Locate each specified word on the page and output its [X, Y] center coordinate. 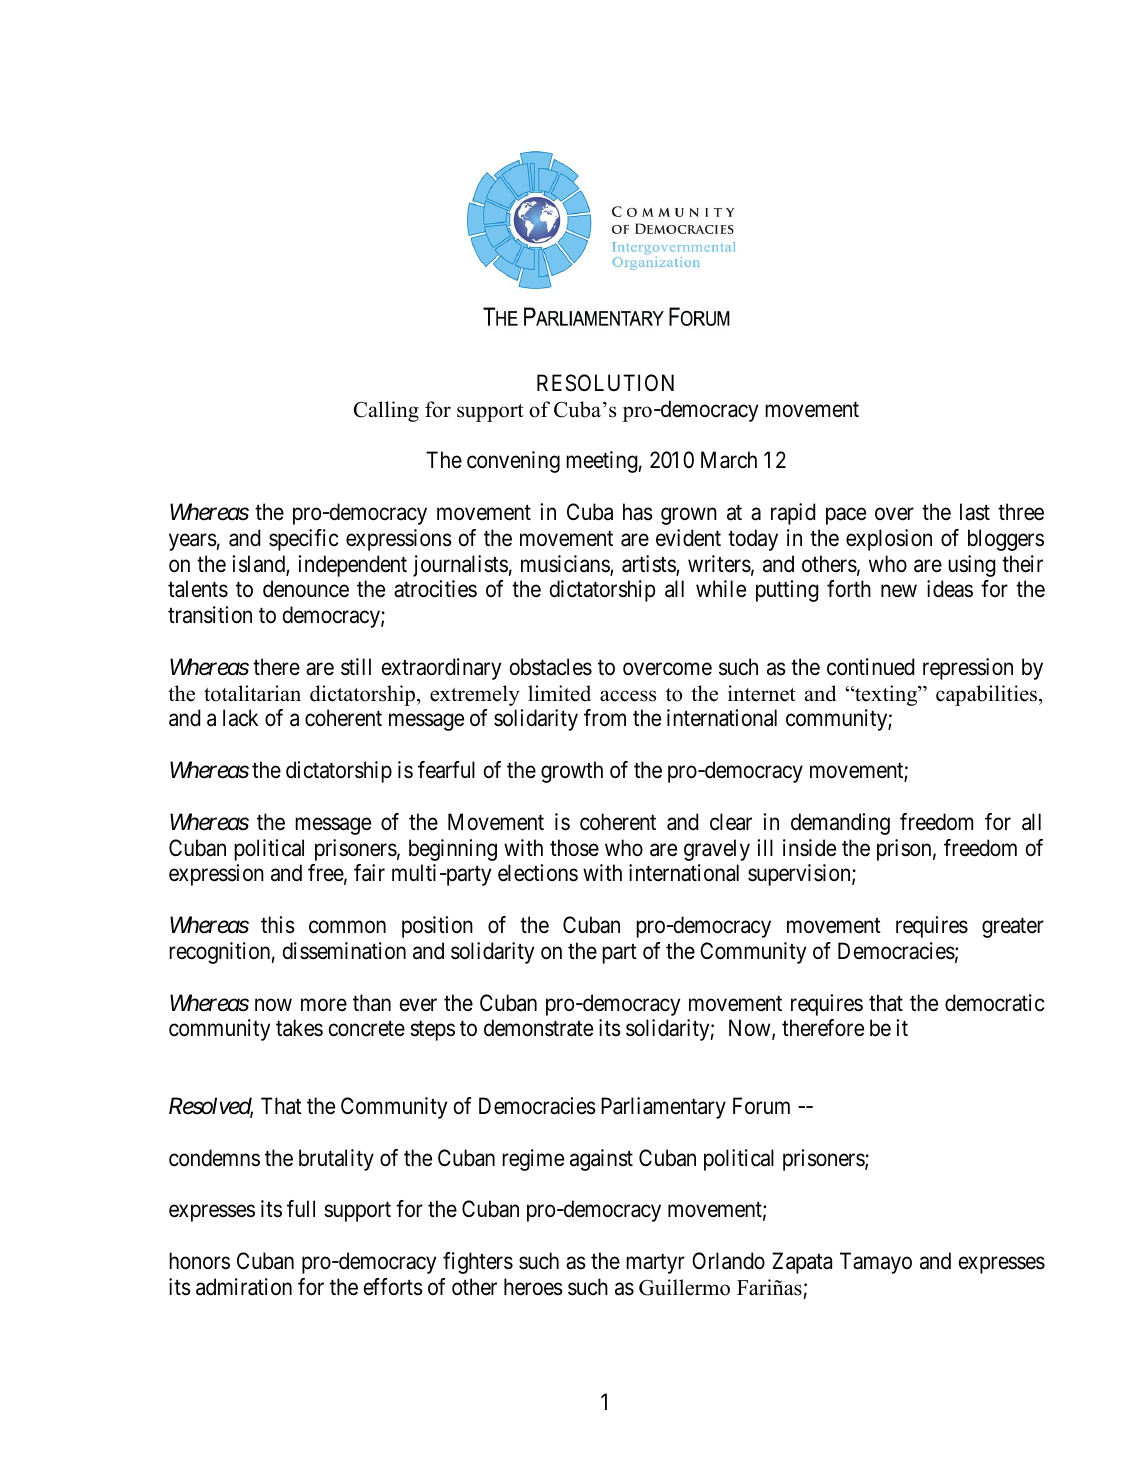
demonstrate [538, 1028]
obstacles [551, 667]
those [574, 848]
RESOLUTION [605, 383]
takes [299, 1028]
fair [369, 873]
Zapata [802, 1263]
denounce [306, 589]
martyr [655, 1264]
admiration [244, 1287]
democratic [994, 1003]
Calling [386, 411]
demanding [840, 824]
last [975, 512]
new [899, 591]
